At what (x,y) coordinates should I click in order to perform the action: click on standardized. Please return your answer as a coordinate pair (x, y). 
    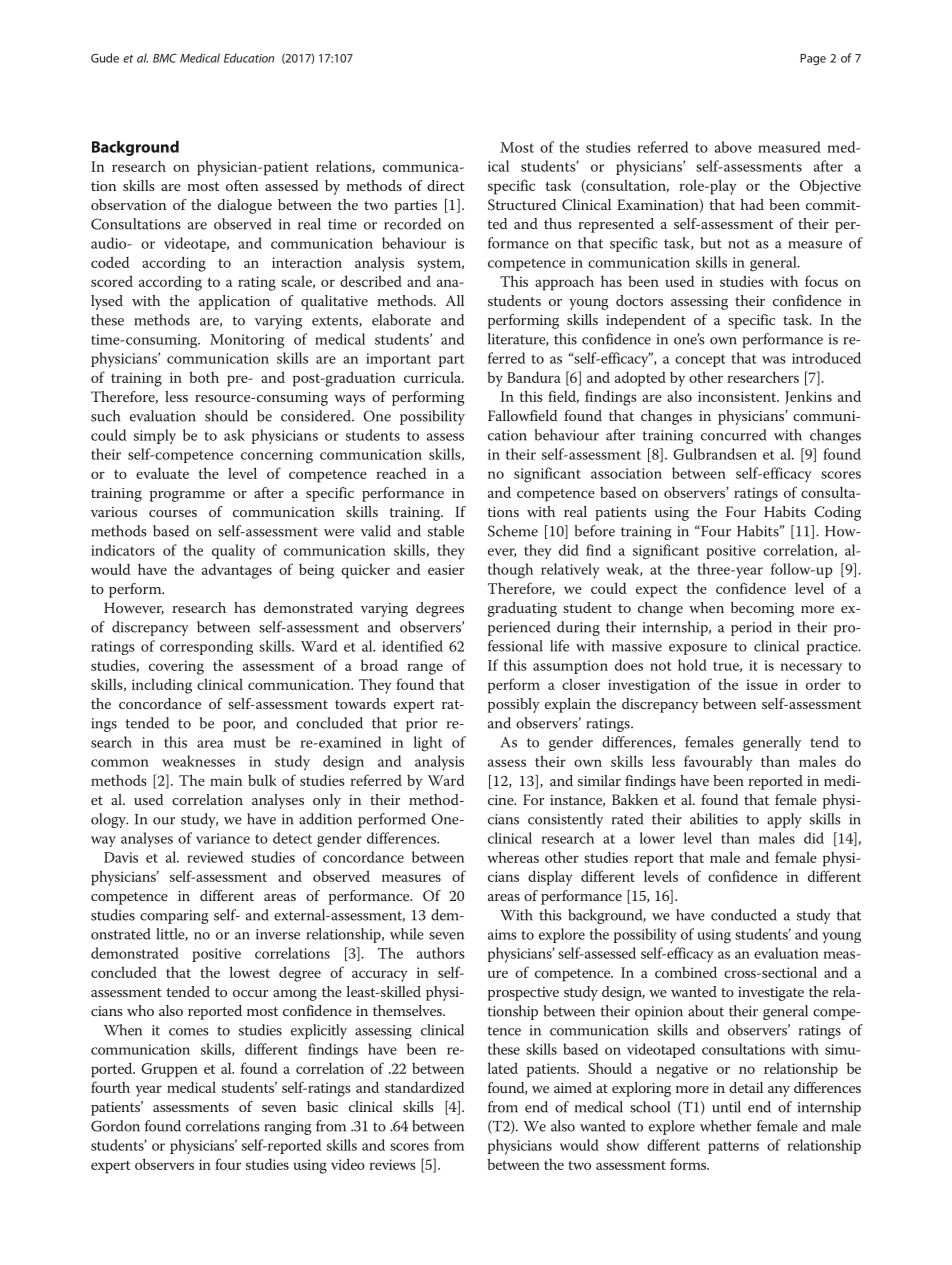
    Looking at the image, I should click on (424, 1087).
